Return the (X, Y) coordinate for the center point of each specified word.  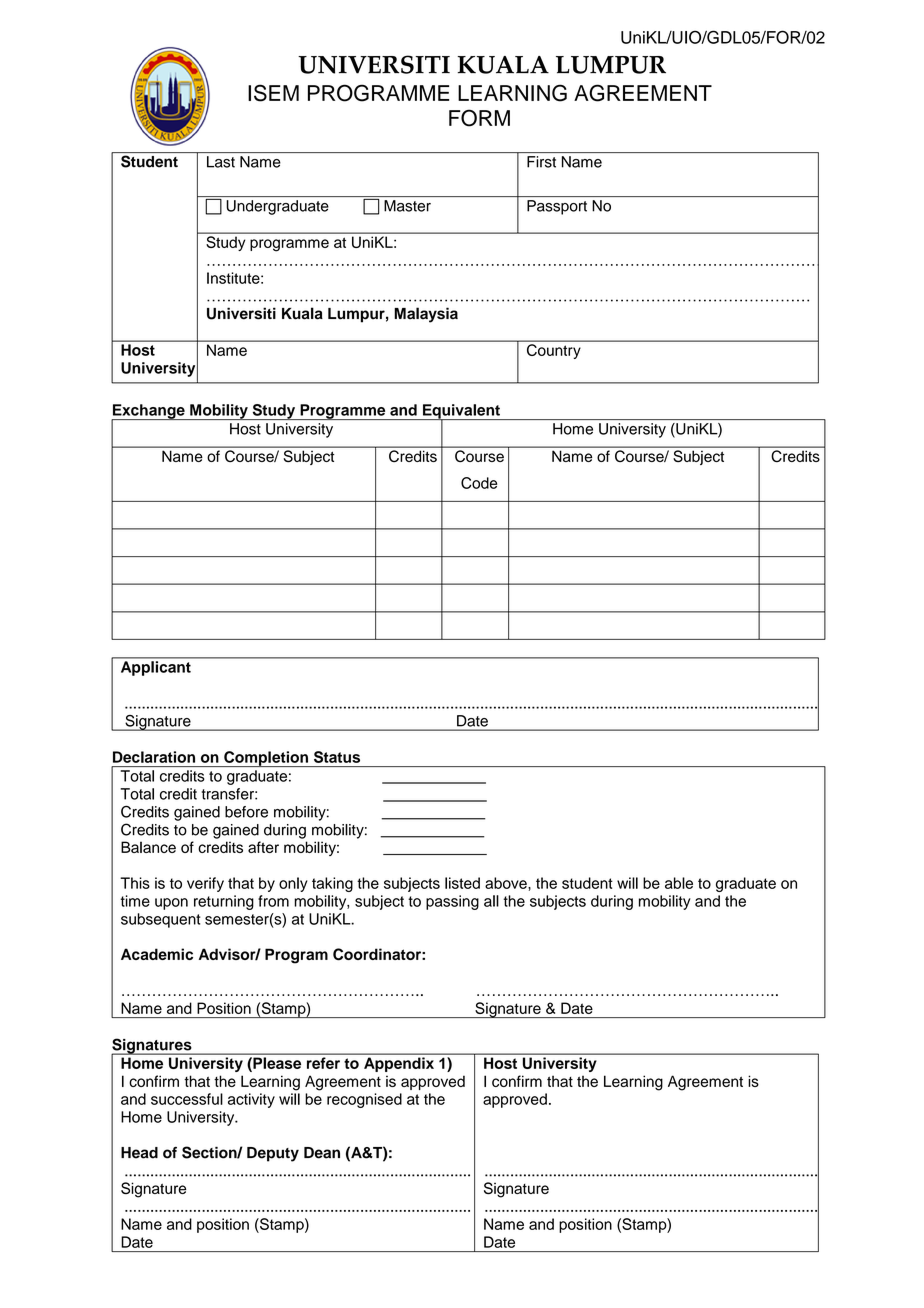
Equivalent (461, 412)
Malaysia (426, 315)
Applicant (156, 668)
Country (553, 351)
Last (221, 162)
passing (452, 902)
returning (224, 902)
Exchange (149, 412)
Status (337, 757)
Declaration (154, 757)
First (541, 162)
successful (187, 1099)
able (679, 883)
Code (479, 483)
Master (407, 206)
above (507, 883)
